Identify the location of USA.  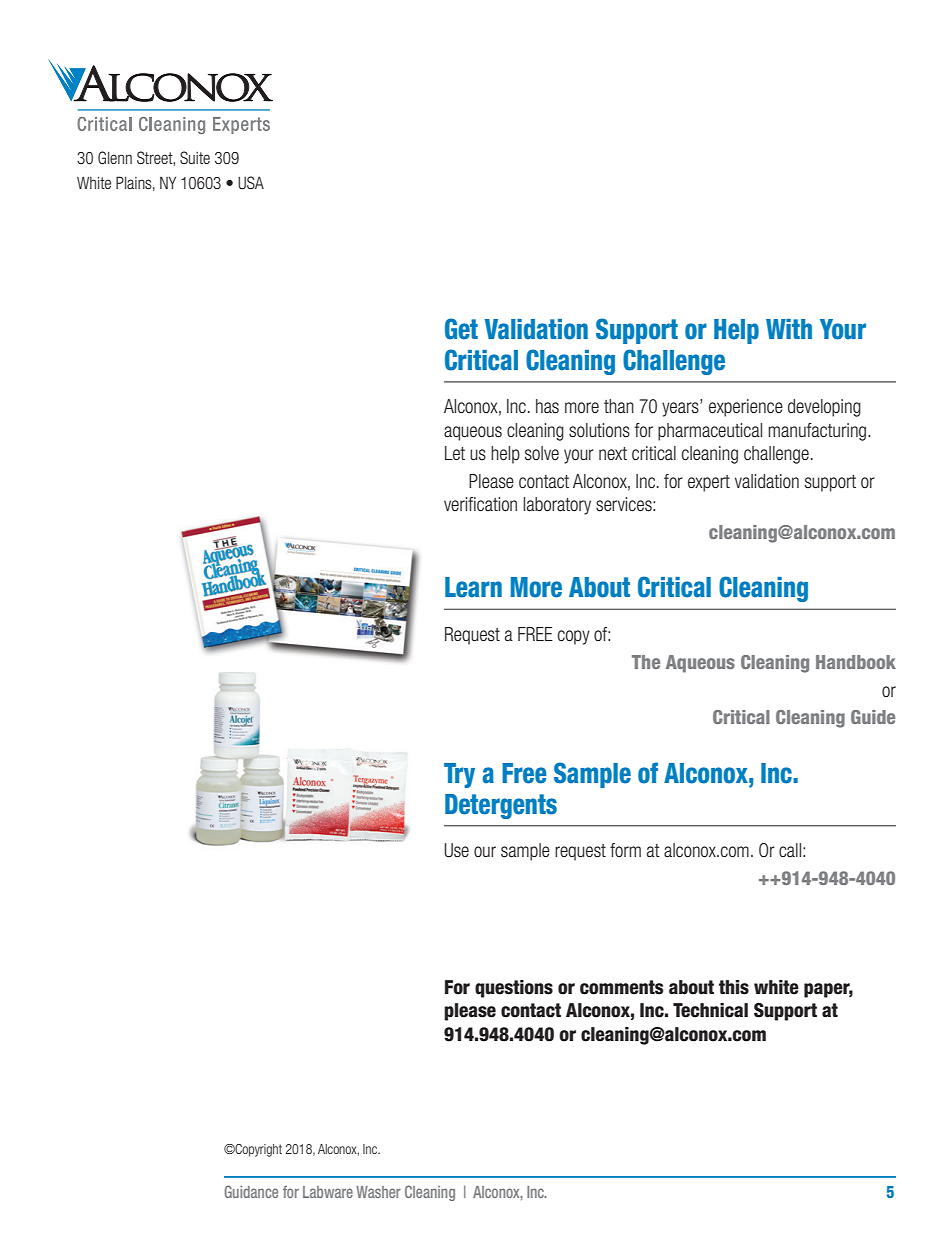
(251, 182).
